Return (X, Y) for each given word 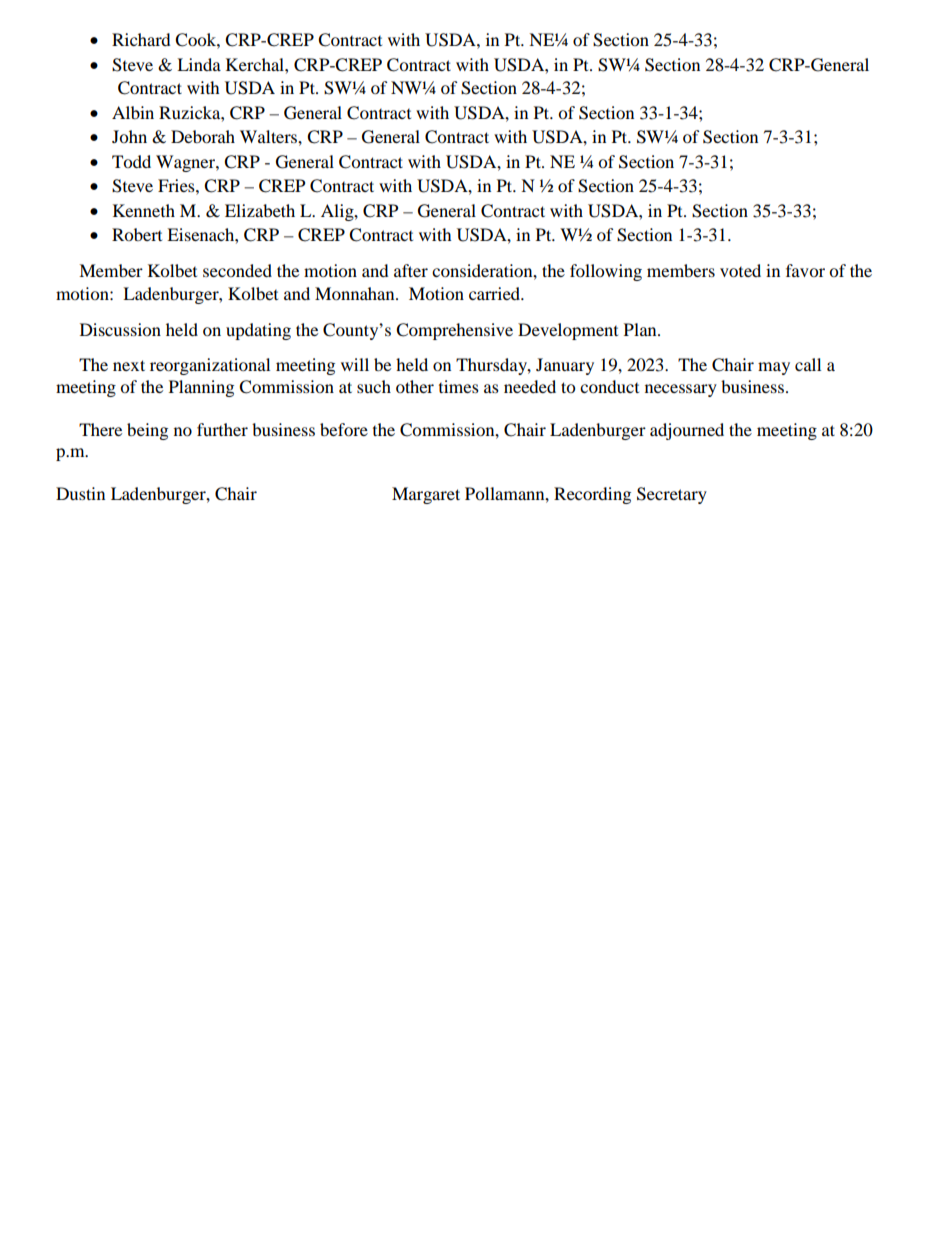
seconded (237, 270)
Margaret (426, 495)
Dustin (80, 493)
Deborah (203, 136)
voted (740, 270)
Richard (141, 39)
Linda (199, 64)
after (411, 270)
